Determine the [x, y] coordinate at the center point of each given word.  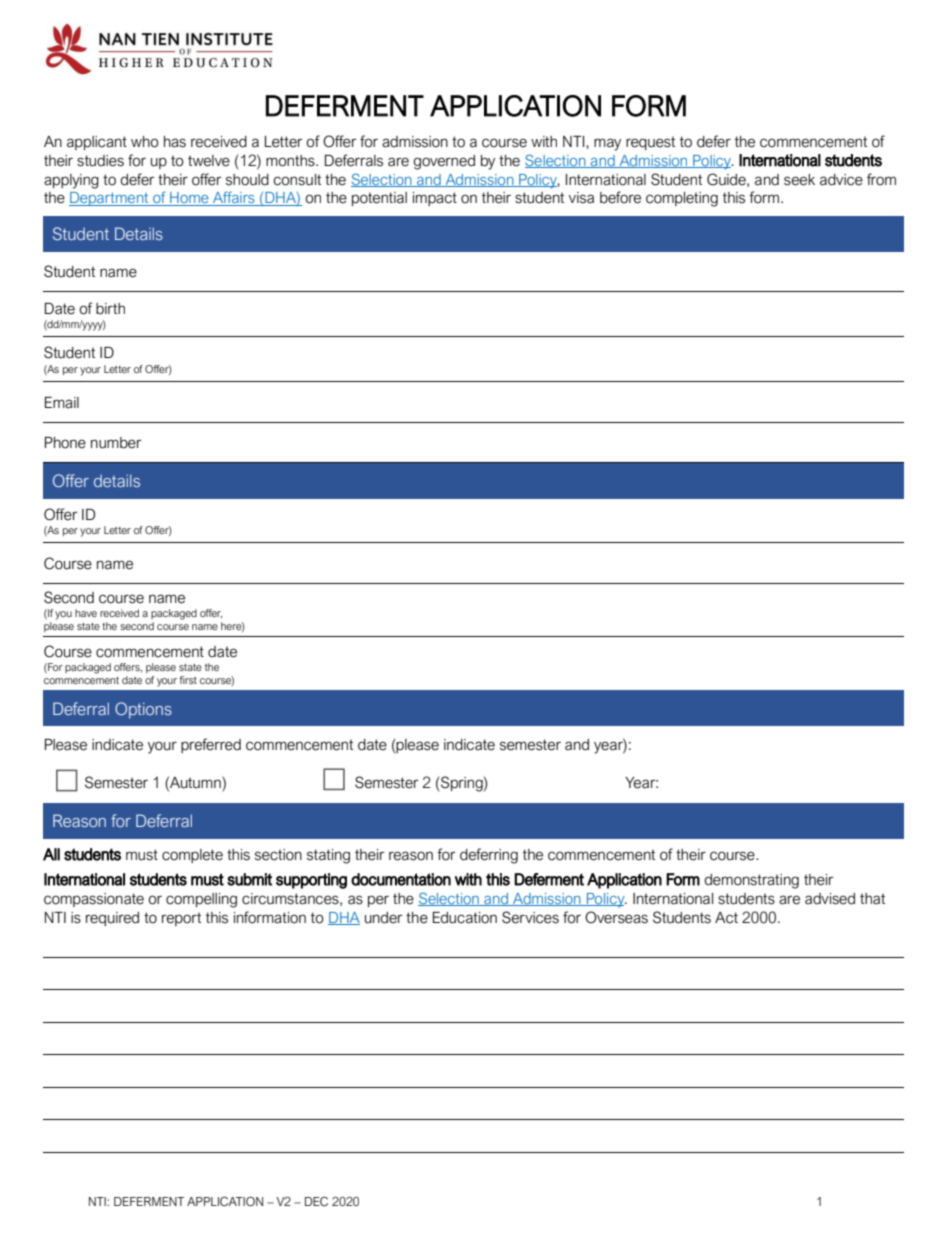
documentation [401, 879]
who [145, 142]
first [188, 680]
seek [799, 180]
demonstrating [751, 881]
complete [192, 856]
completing [682, 199]
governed [444, 162]
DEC [316, 1202]
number [116, 443]
